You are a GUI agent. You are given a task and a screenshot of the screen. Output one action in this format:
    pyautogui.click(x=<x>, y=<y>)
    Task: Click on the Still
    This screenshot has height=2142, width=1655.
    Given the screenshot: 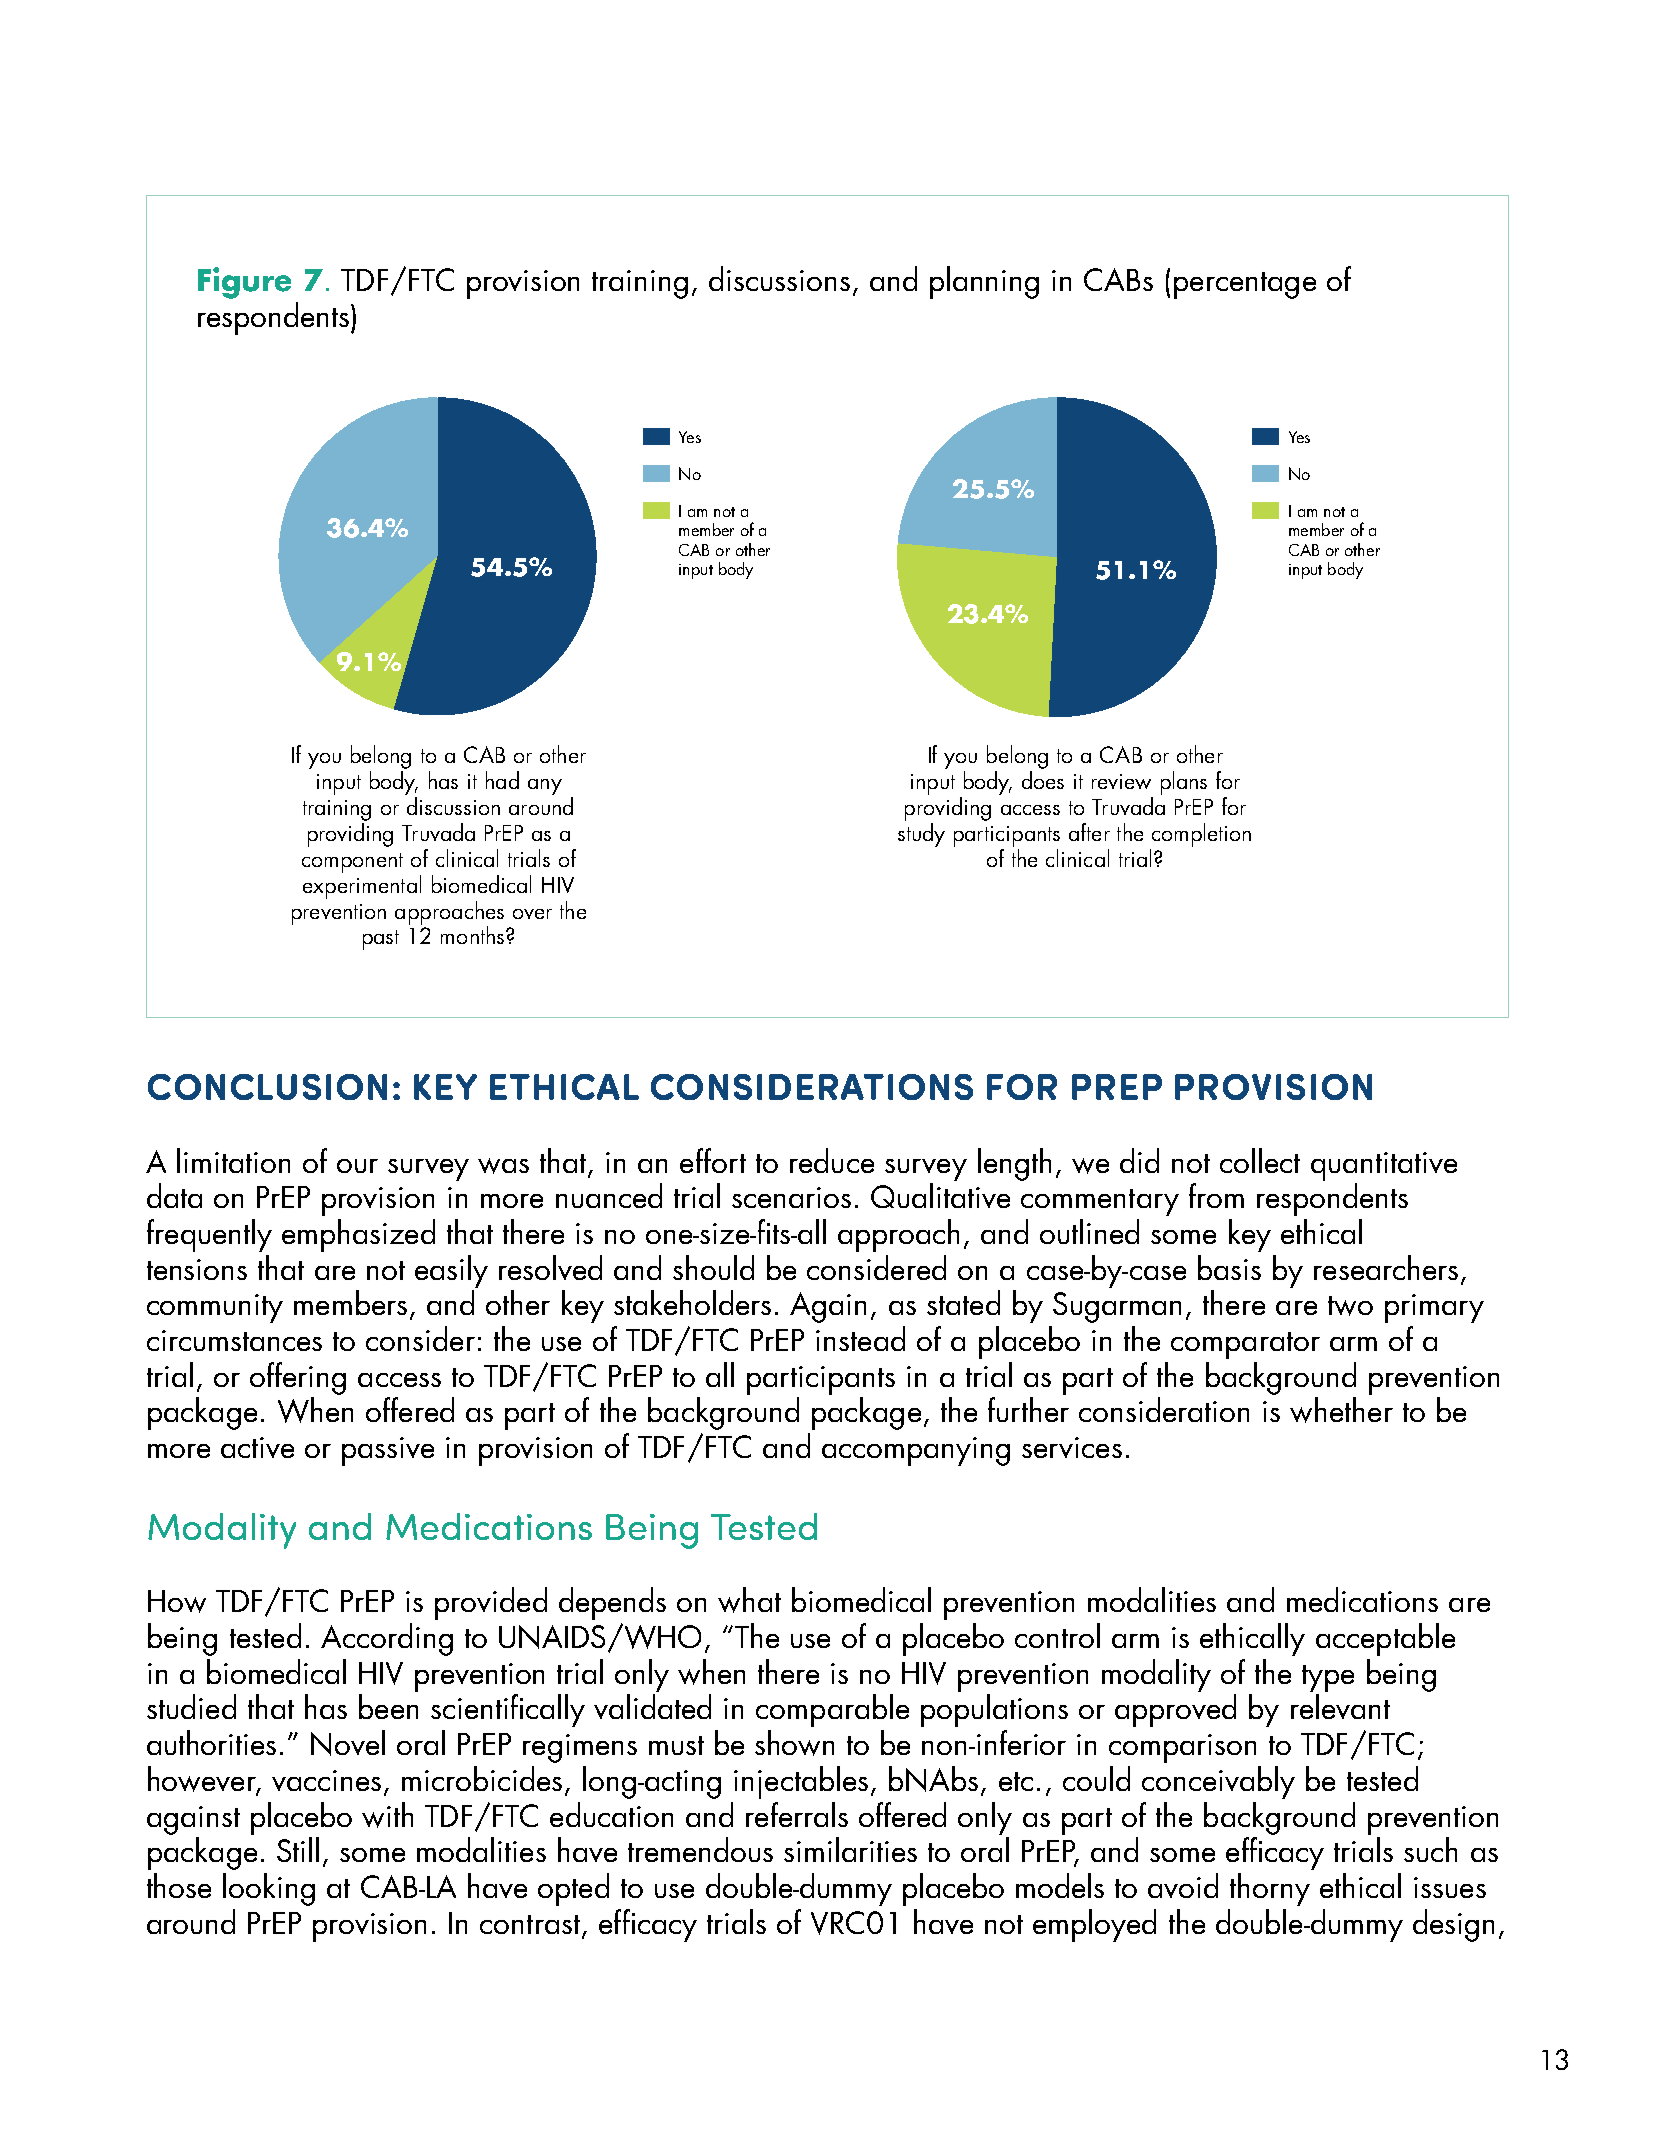 What is the action you would take?
    pyautogui.click(x=298, y=1849)
